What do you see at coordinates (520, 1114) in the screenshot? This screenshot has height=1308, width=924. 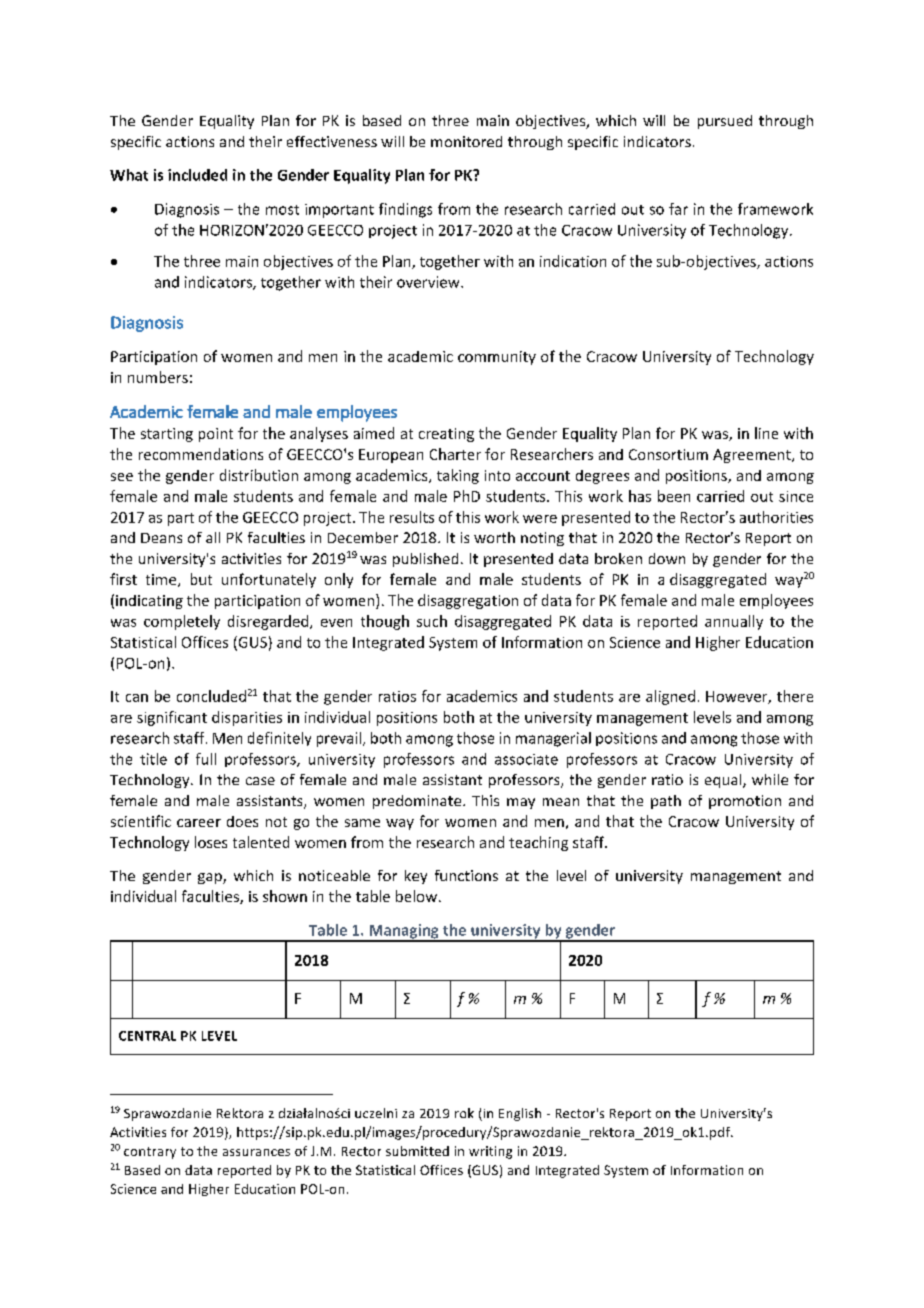 I see `English` at bounding box center [520, 1114].
